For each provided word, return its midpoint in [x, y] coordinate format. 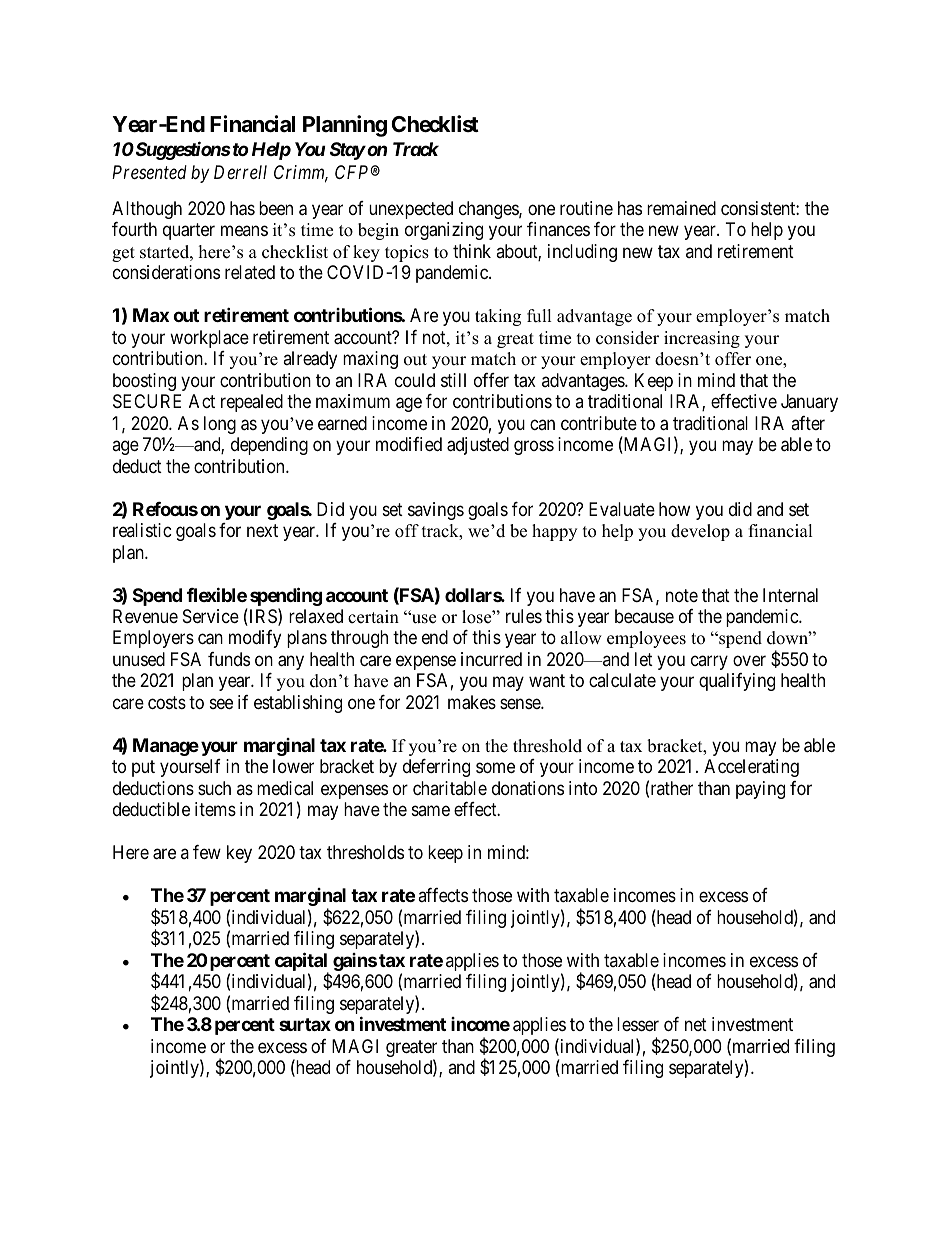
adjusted [478, 446]
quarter [189, 232]
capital [302, 963]
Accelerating [751, 768]
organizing [444, 231]
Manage [166, 747]
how [674, 509]
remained [681, 208]
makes [472, 702]
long [220, 425]
